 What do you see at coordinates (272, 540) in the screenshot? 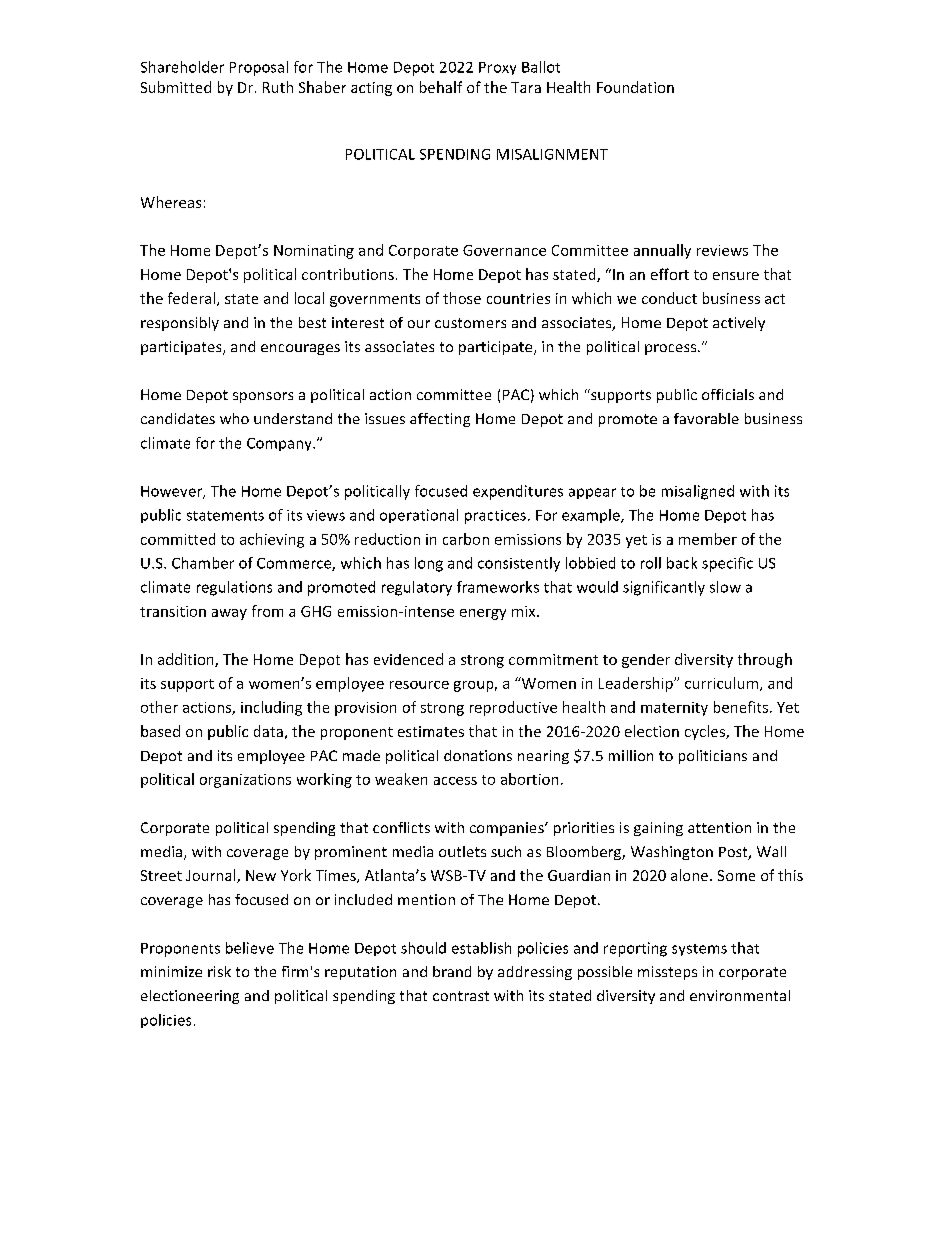
I see `achieving` at bounding box center [272, 540].
